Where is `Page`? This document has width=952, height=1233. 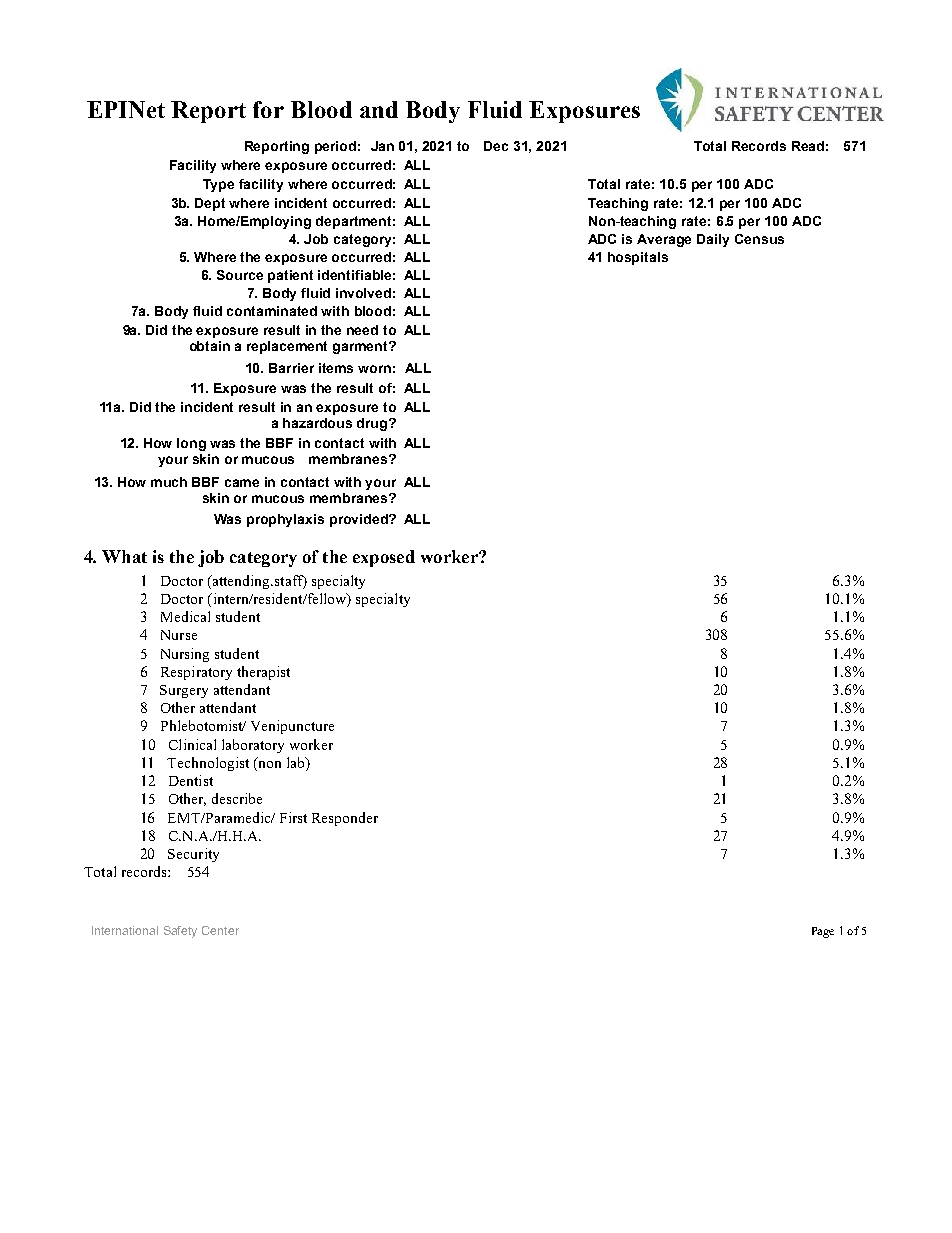 Page is located at coordinates (823, 932).
